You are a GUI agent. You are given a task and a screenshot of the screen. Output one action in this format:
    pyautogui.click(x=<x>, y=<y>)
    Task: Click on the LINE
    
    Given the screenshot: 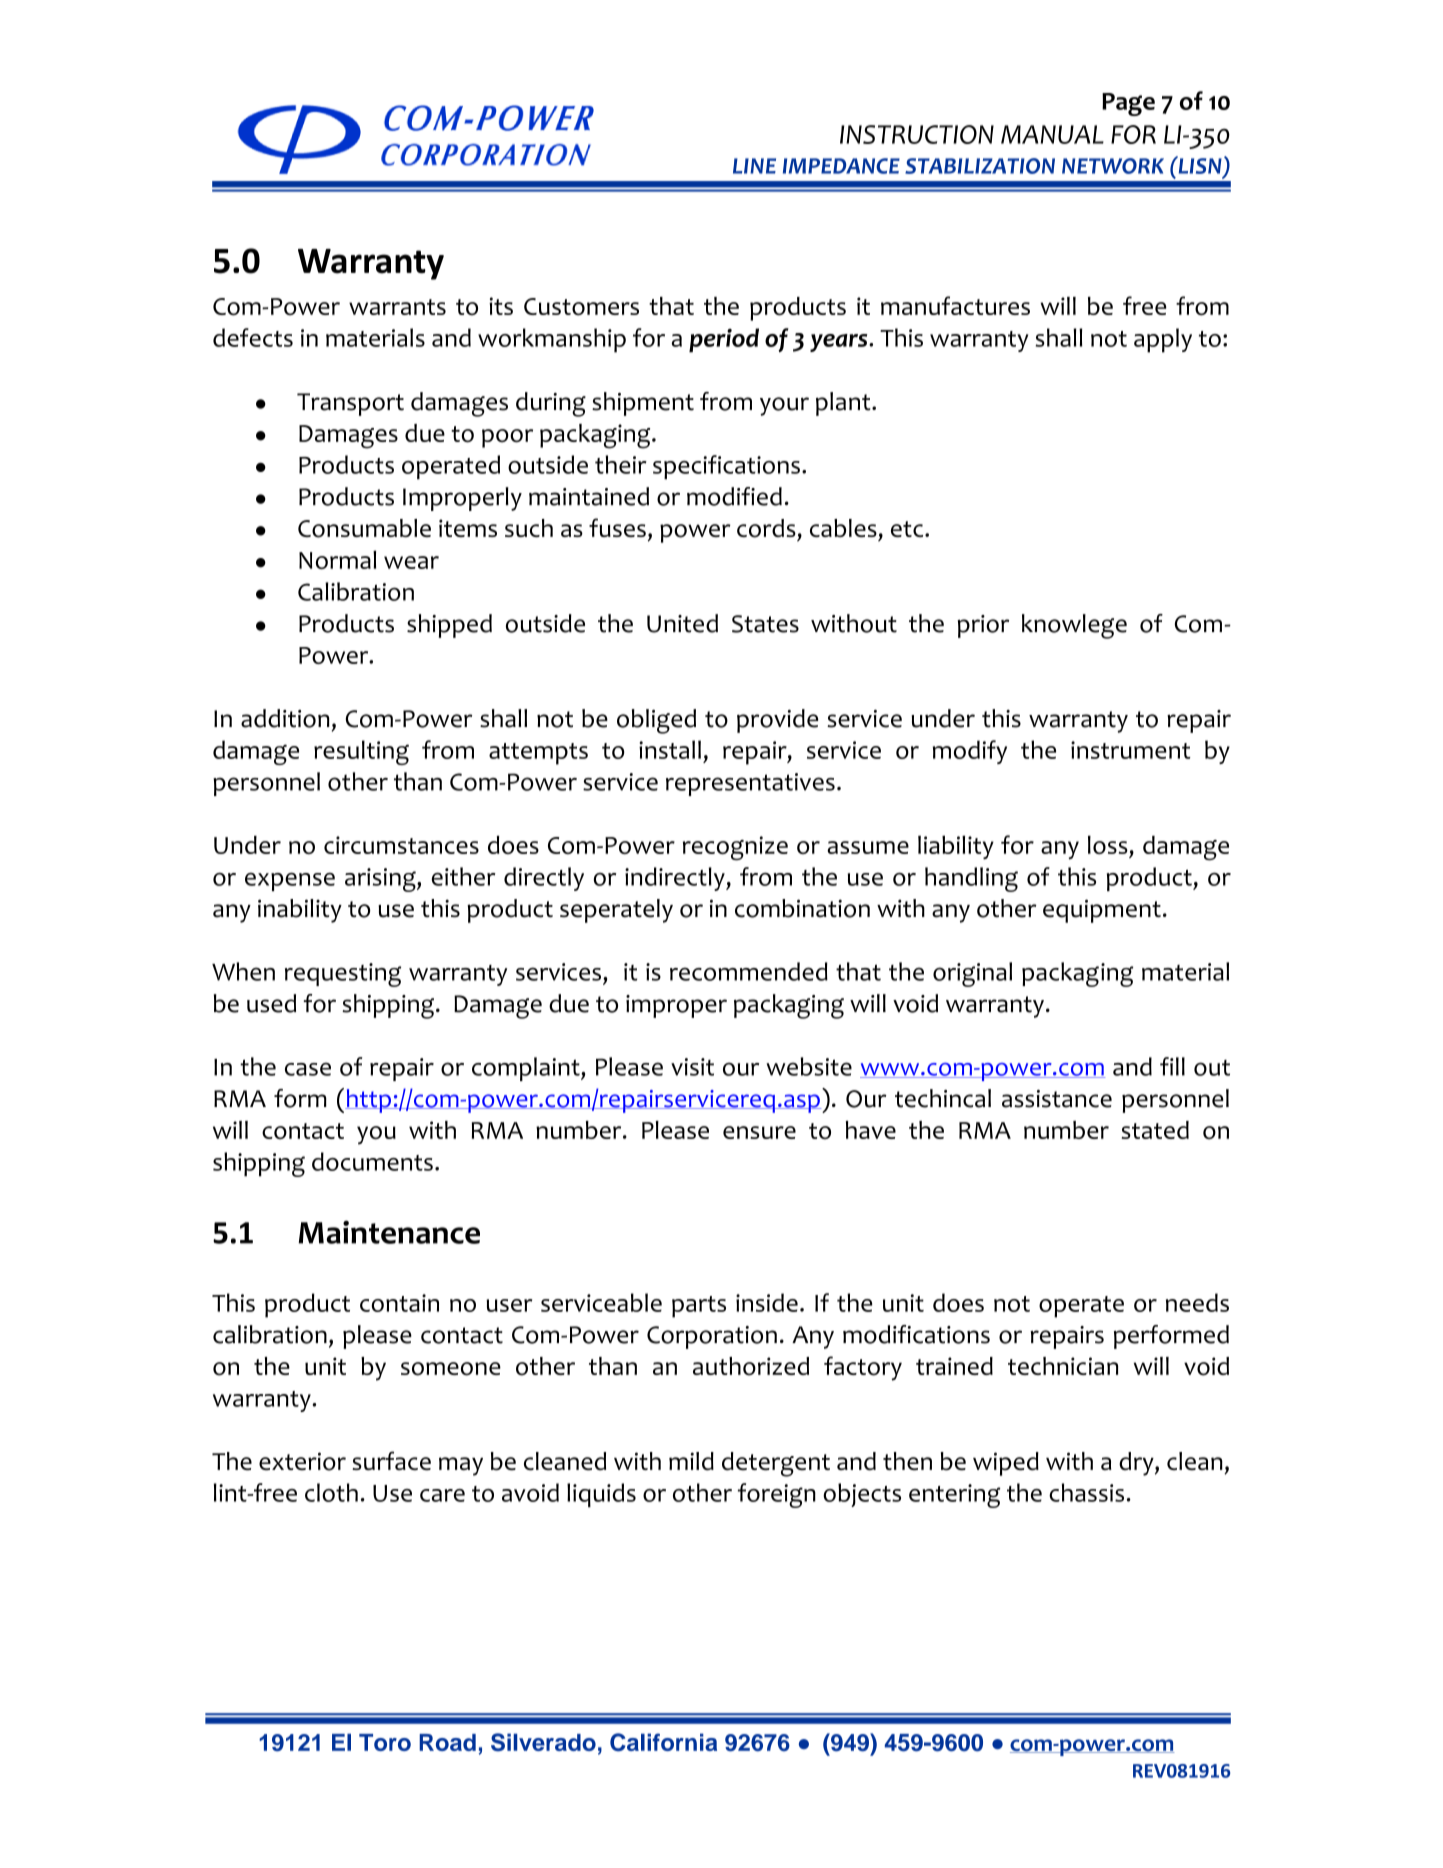 What is the action you would take?
    pyautogui.click(x=754, y=166)
